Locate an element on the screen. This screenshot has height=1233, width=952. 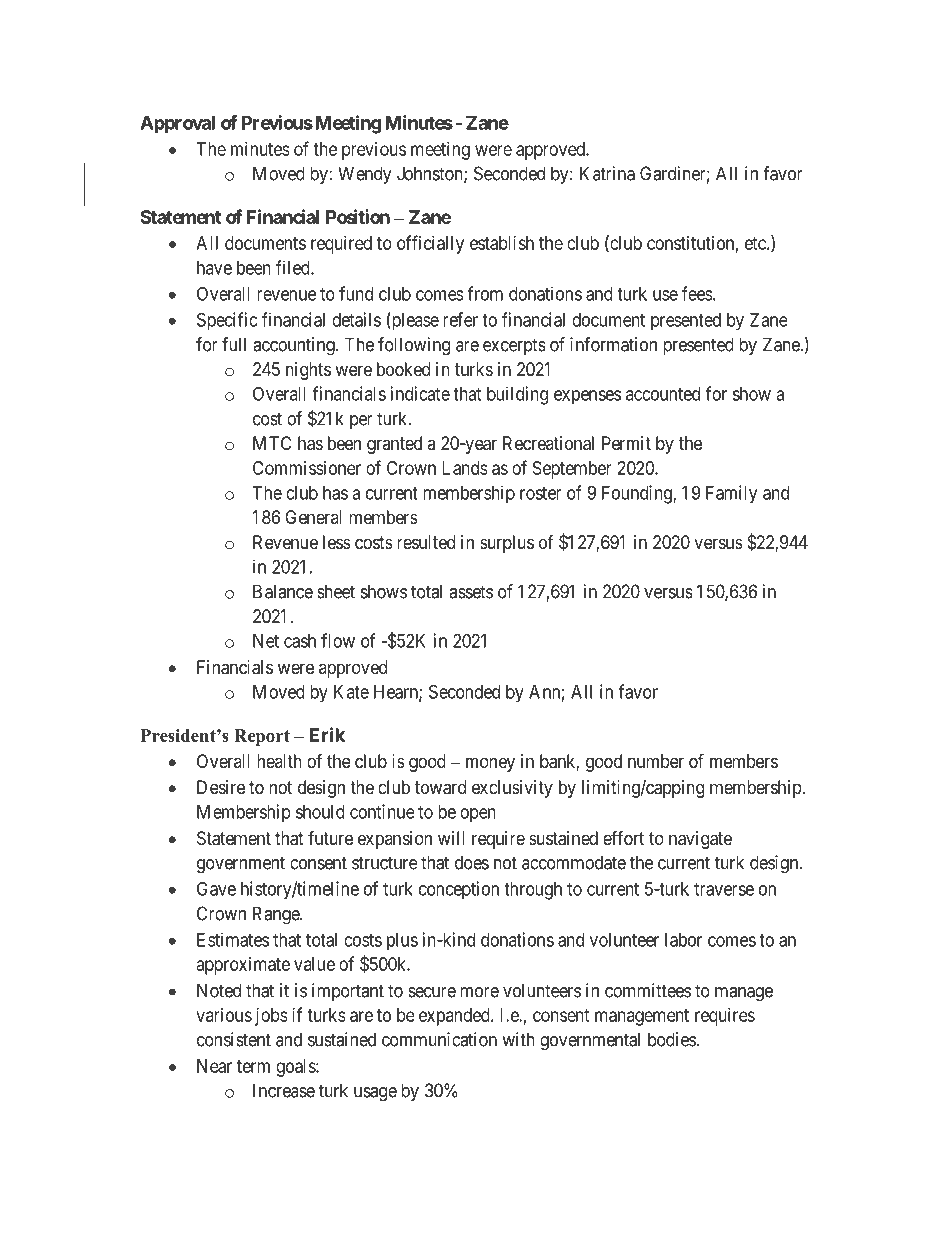
assets is located at coordinates (471, 592).
